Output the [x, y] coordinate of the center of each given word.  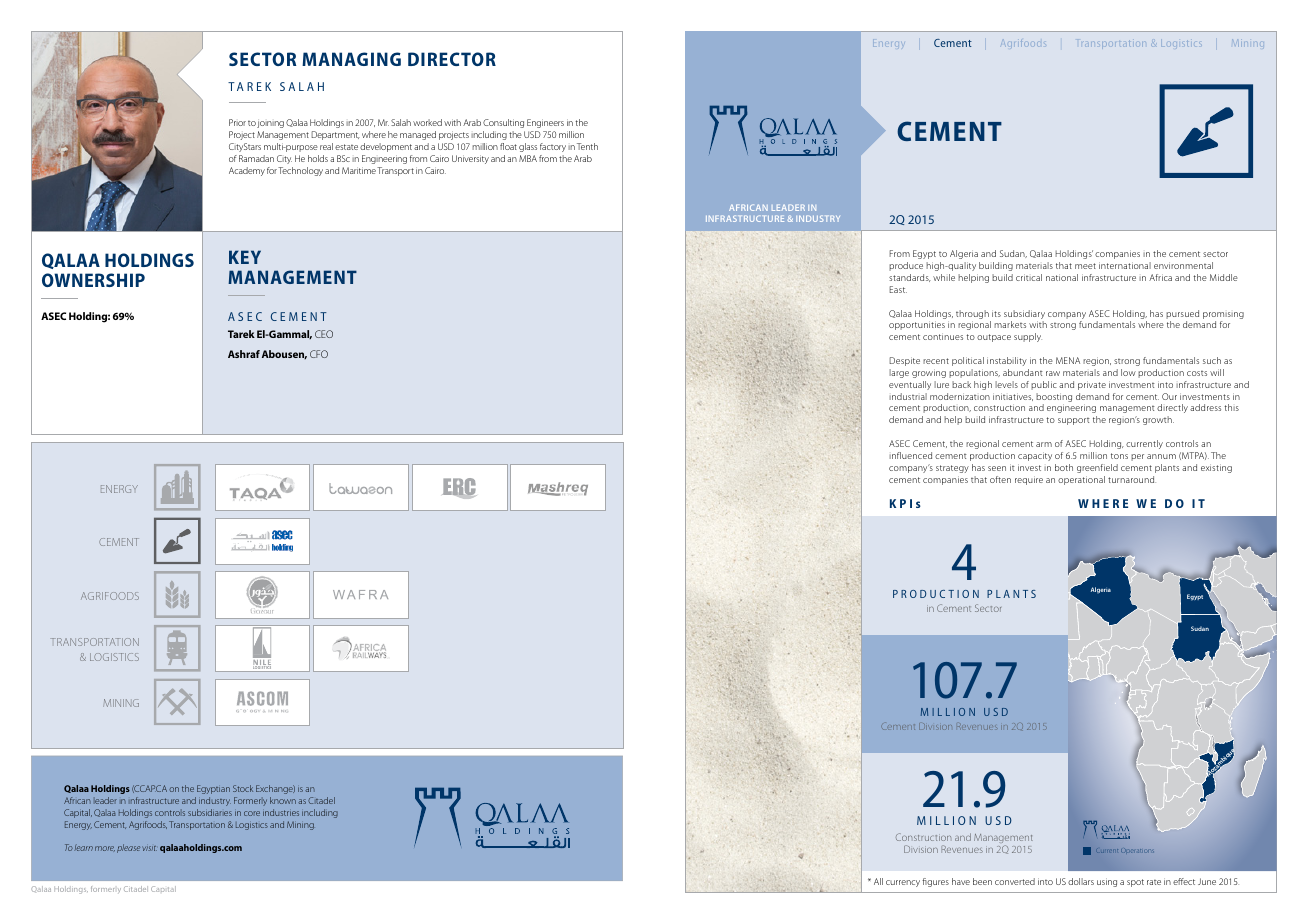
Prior [237, 122]
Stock [243, 788]
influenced [910, 455]
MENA [1068, 360]
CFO [319, 354]
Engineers [545, 123]
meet [1085, 266]
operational [1081, 480]
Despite [904, 361]
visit [149, 848]
